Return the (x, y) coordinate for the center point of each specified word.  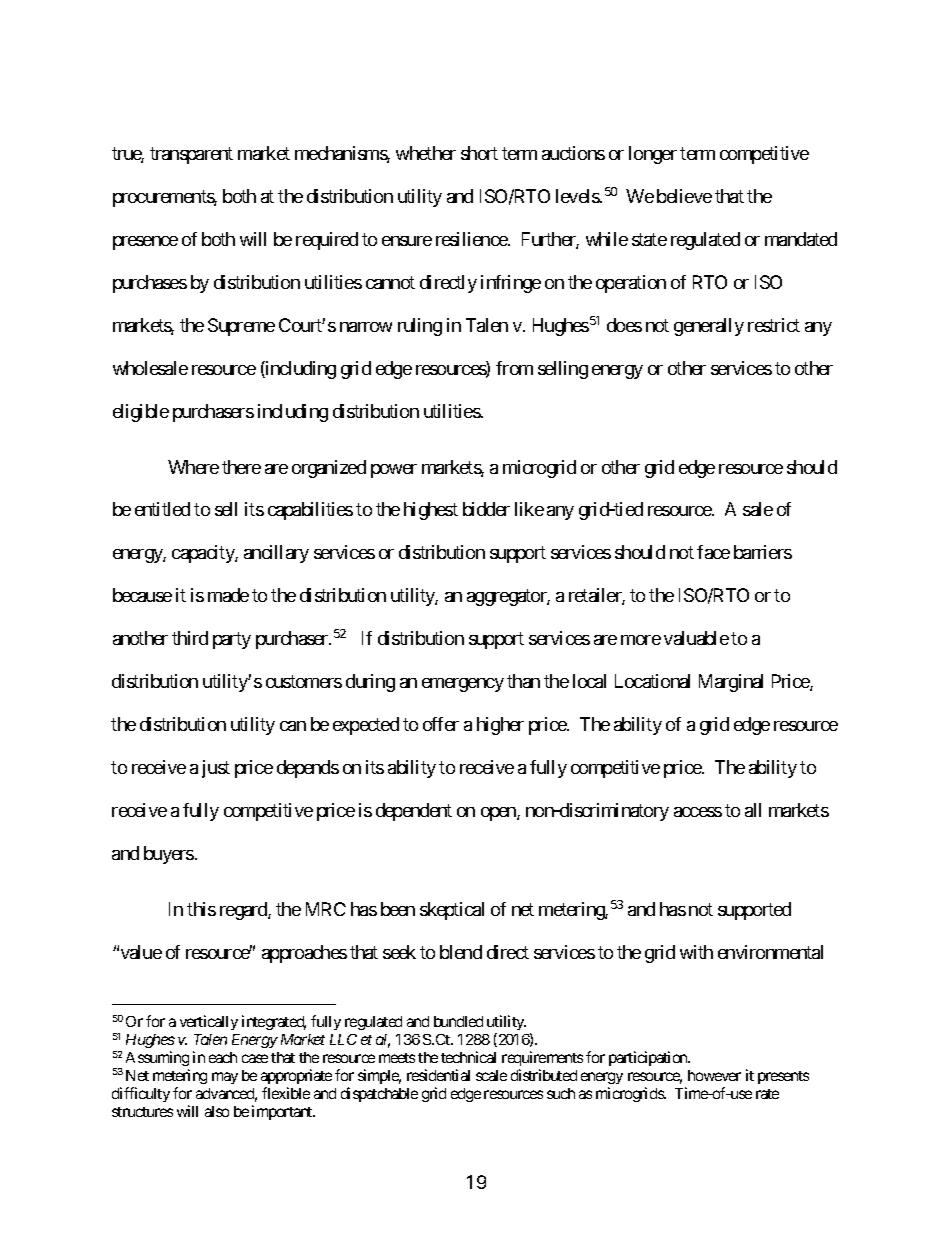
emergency (463, 685)
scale (491, 1075)
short (479, 153)
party (232, 641)
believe (684, 196)
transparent (191, 156)
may (225, 1078)
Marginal (731, 683)
